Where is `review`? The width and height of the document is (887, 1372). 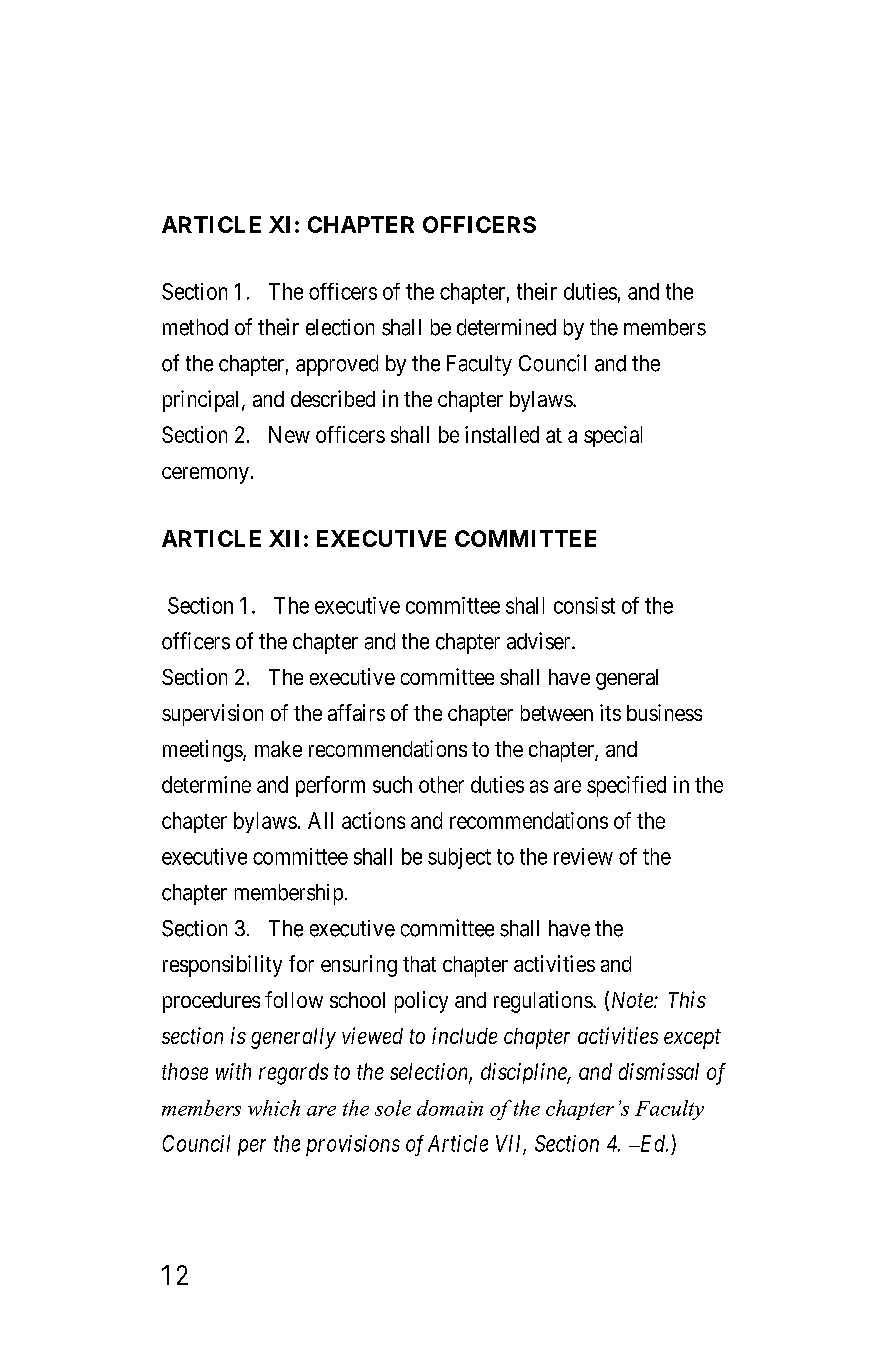
review is located at coordinates (583, 856).
